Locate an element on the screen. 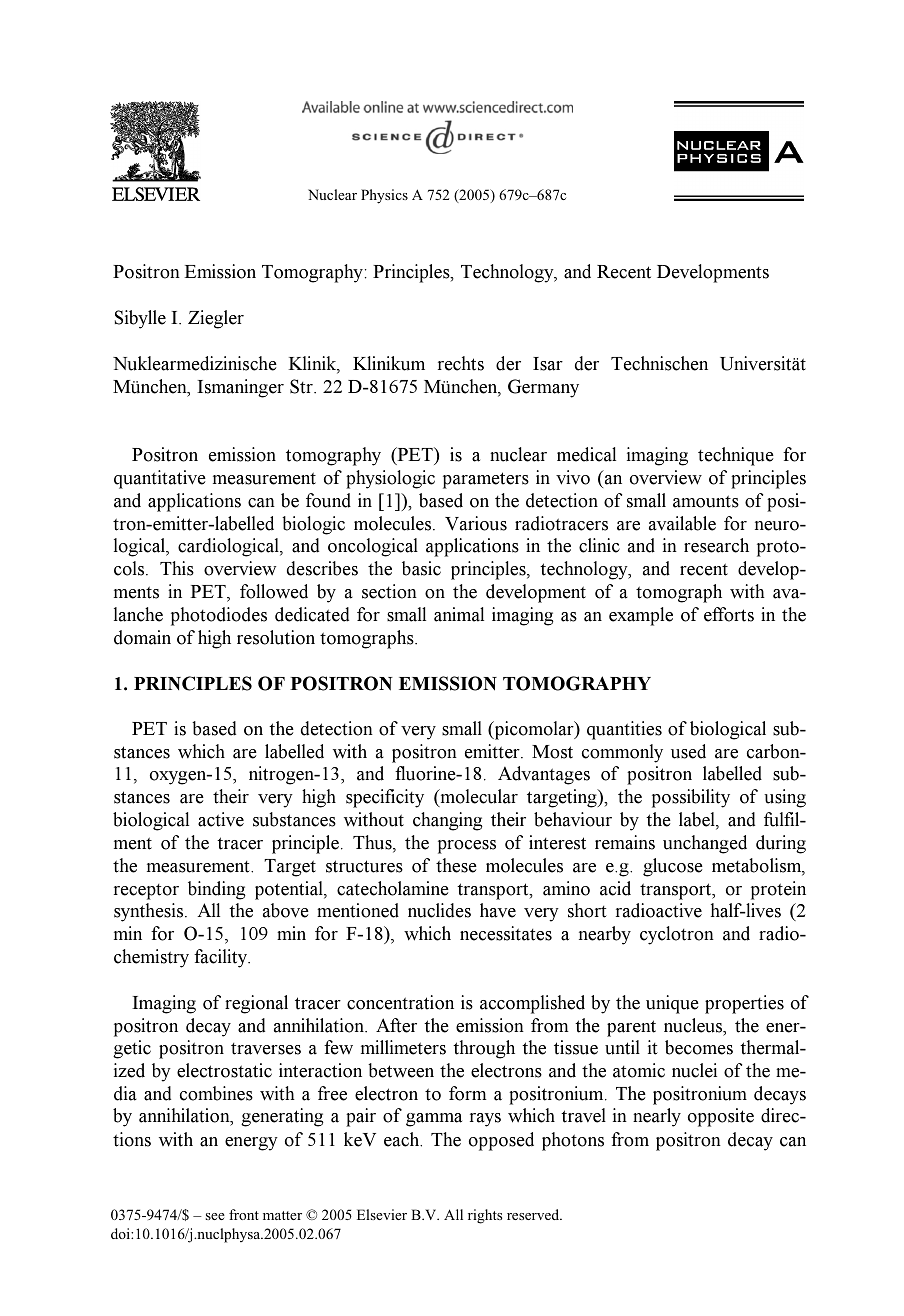 Image resolution: width=904 pixels, height=1316 pixels. nearly is located at coordinates (657, 1117).
